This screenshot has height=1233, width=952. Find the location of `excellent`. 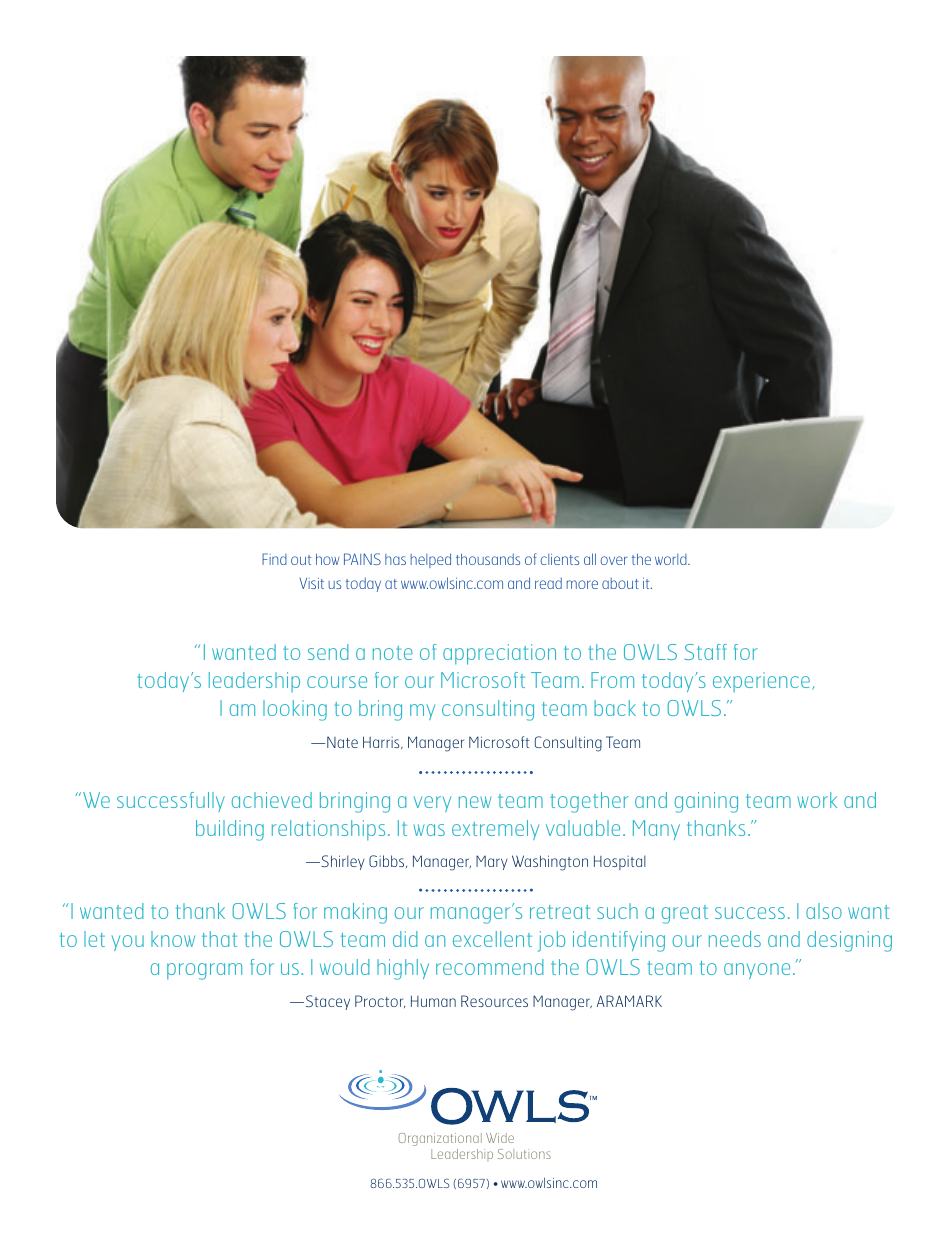

excellent is located at coordinates (492, 939).
